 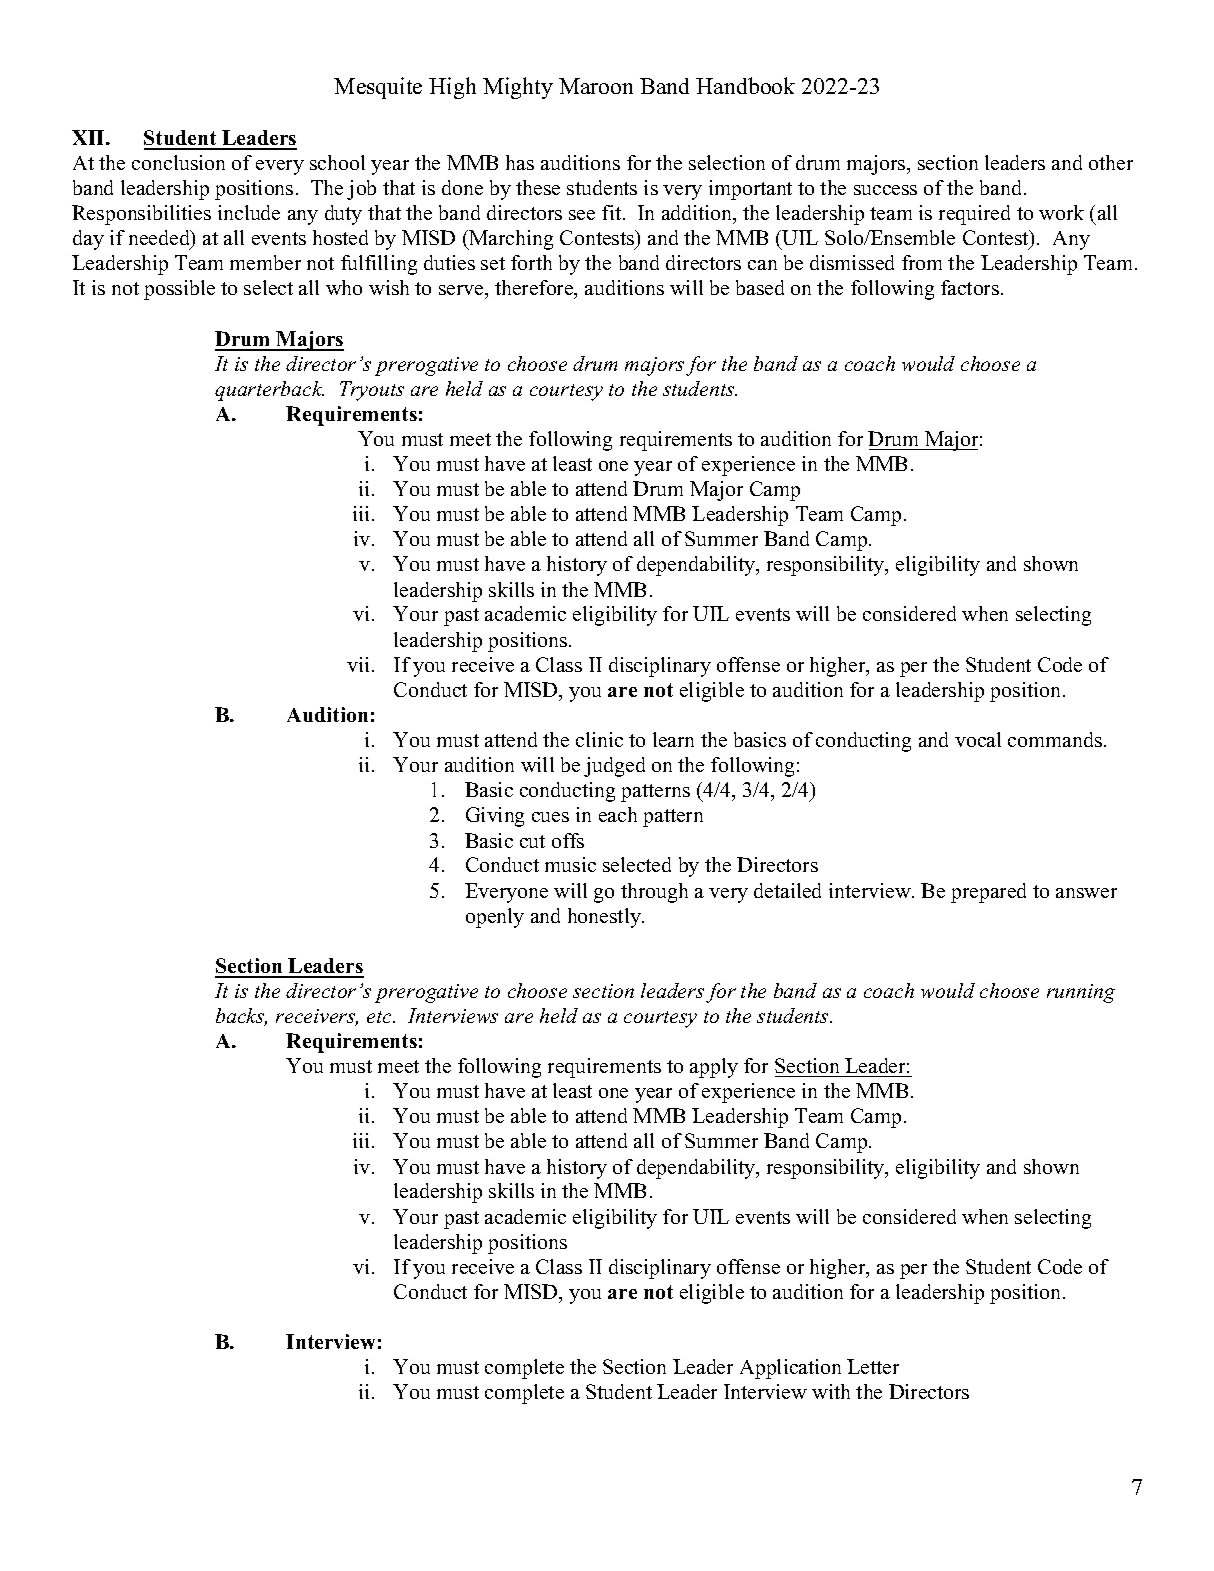 What do you see at coordinates (605, 918) in the page?
I see `honestly` at bounding box center [605, 918].
